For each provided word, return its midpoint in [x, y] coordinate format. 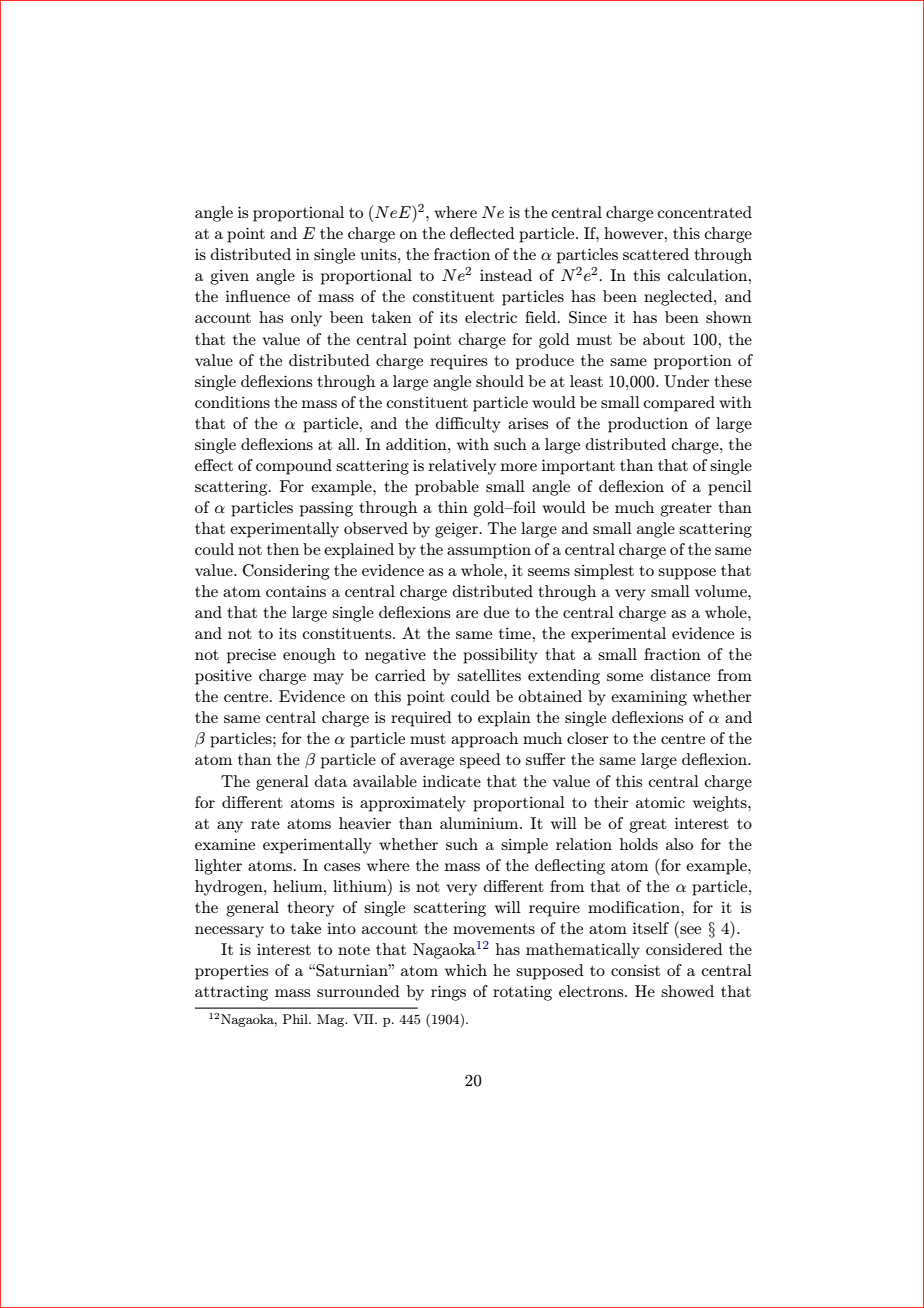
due [496, 612]
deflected [482, 233]
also [679, 844]
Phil [296, 1019]
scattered [656, 254]
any [230, 827]
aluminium [480, 823]
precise [251, 656]
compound [294, 467]
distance [680, 675]
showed [687, 991]
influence [258, 296]
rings [448, 993]
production [648, 425]
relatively [462, 467]
